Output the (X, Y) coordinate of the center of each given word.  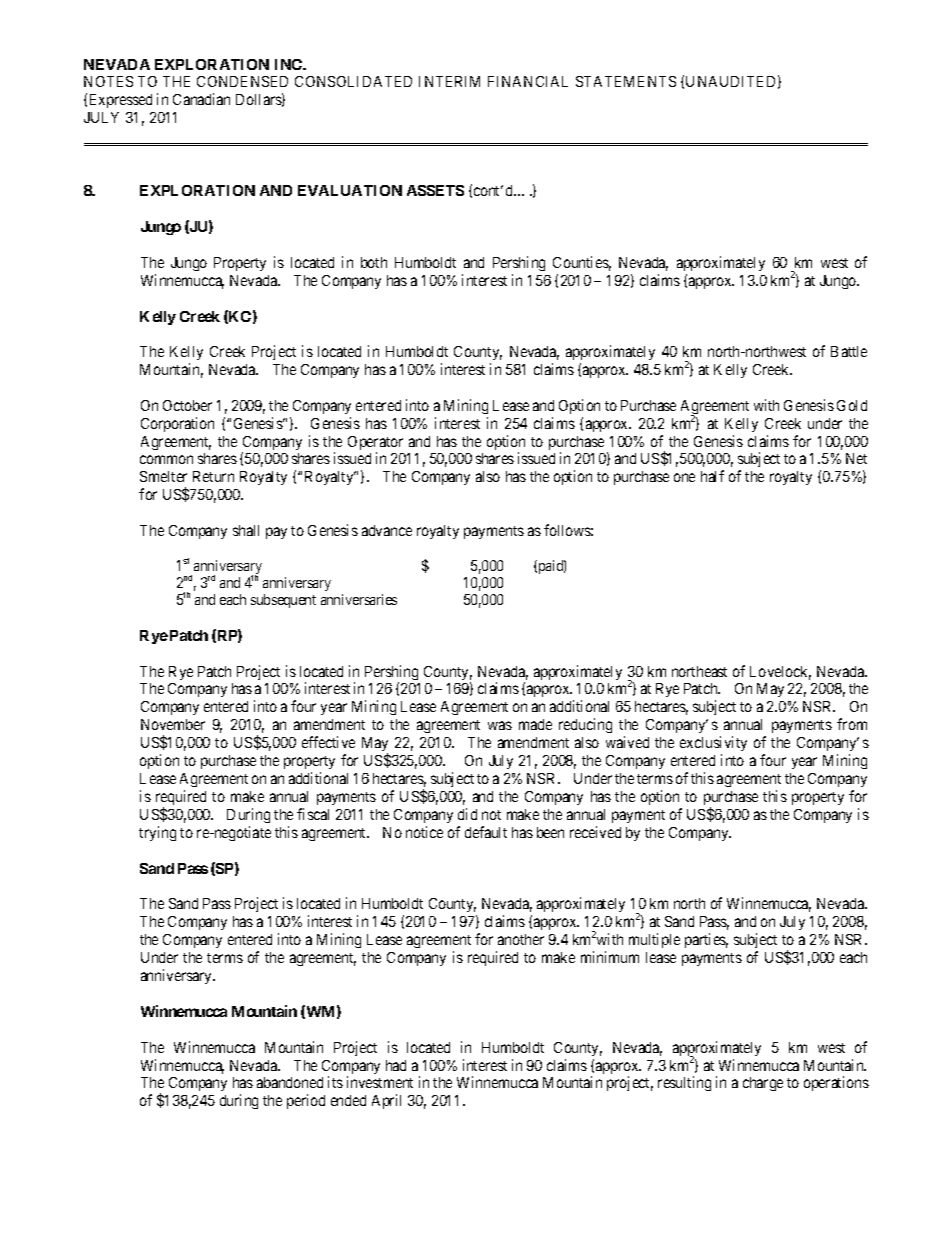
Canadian (201, 99)
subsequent (283, 601)
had (396, 1065)
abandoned (290, 1082)
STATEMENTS (626, 81)
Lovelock (780, 673)
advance (387, 530)
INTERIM (449, 81)
